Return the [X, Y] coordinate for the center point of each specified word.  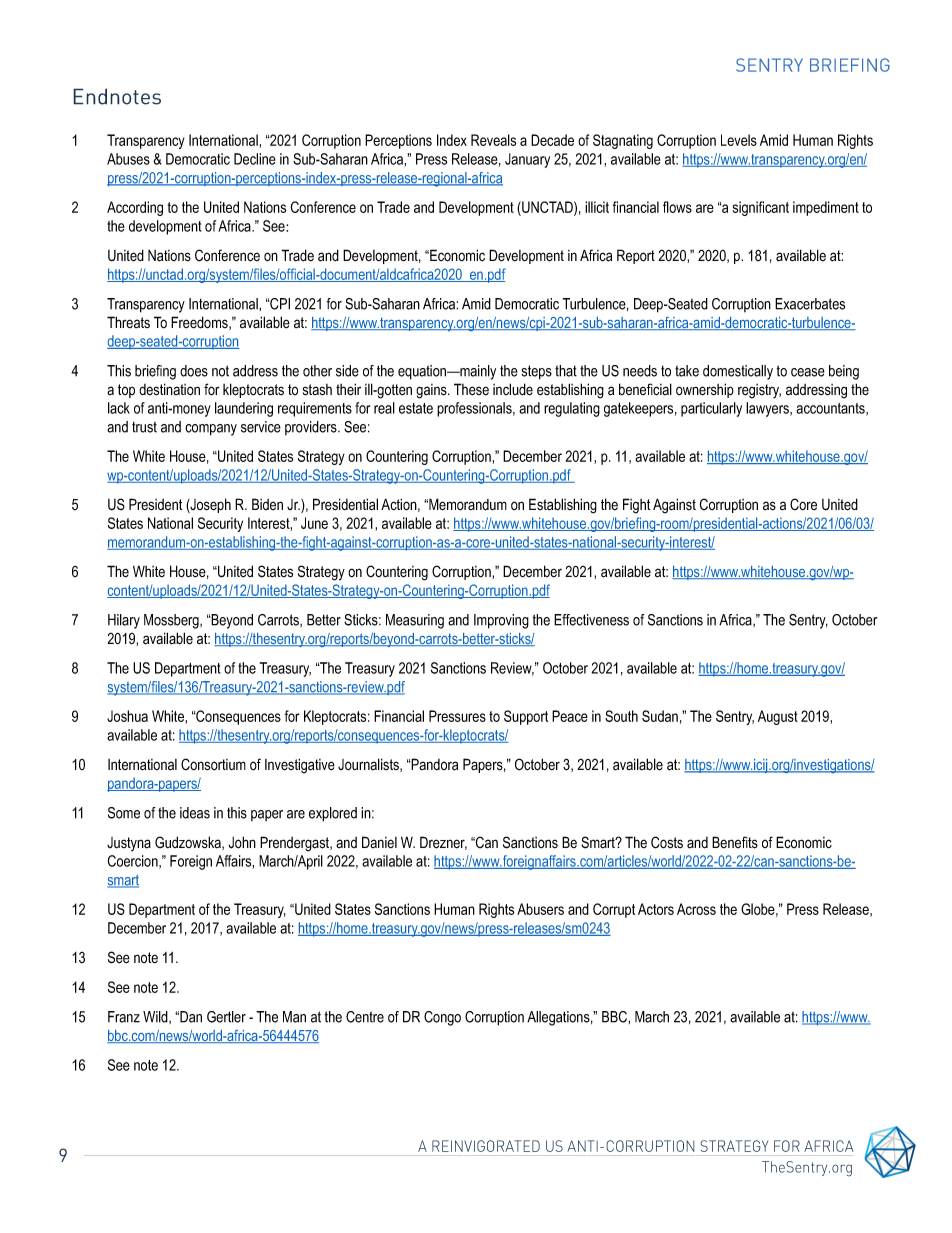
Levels [739, 140]
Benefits [735, 842]
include [513, 389]
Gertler [226, 1017]
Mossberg [172, 621]
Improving [501, 621]
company [211, 430]
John [242, 842]
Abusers [540, 909]
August [778, 717]
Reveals [493, 140]
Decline [255, 159]
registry [759, 391]
